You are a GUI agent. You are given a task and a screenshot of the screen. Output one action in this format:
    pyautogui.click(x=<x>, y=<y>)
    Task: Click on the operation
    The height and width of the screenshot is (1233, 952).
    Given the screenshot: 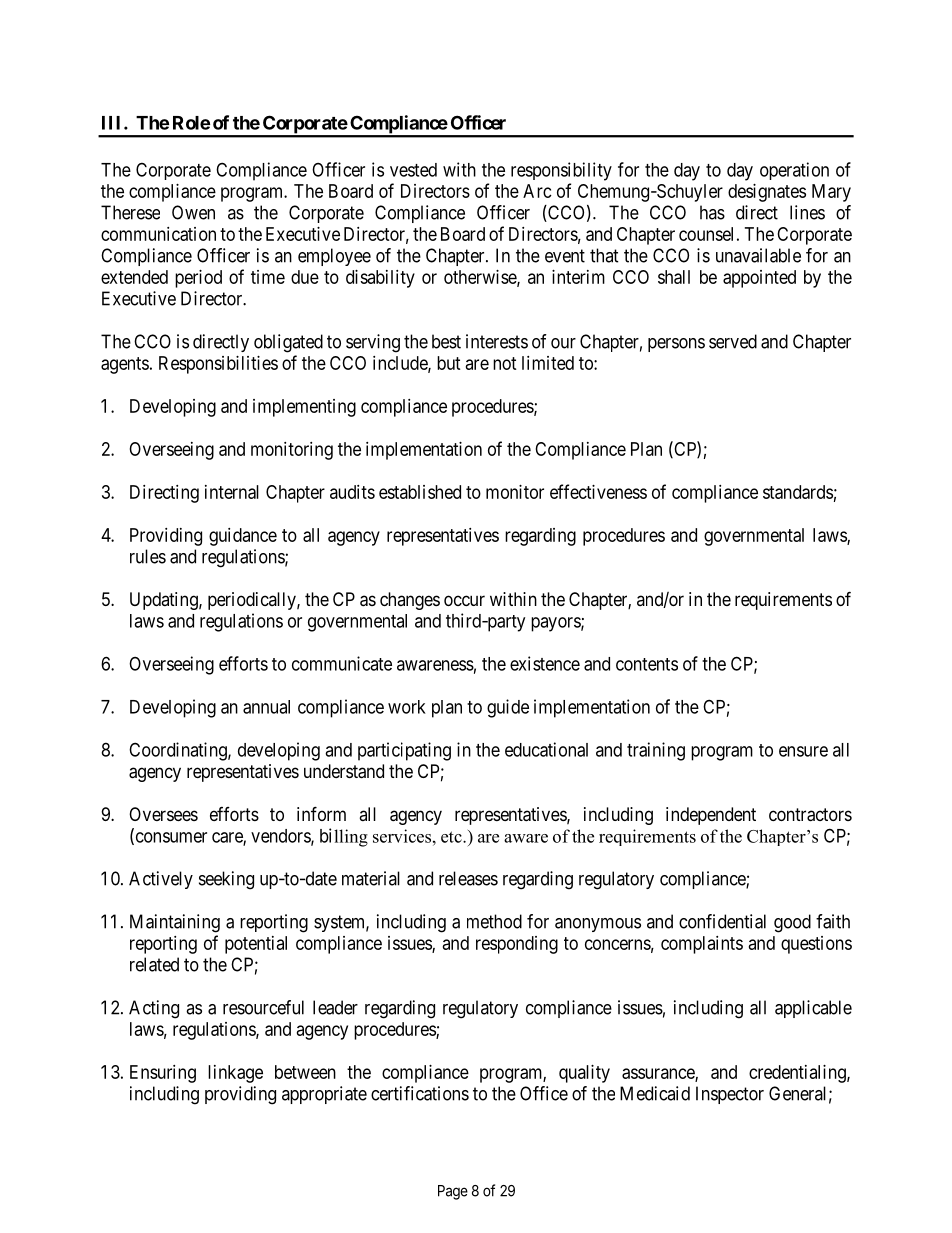 What is the action you would take?
    pyautogui.click(x=794, y=171)
